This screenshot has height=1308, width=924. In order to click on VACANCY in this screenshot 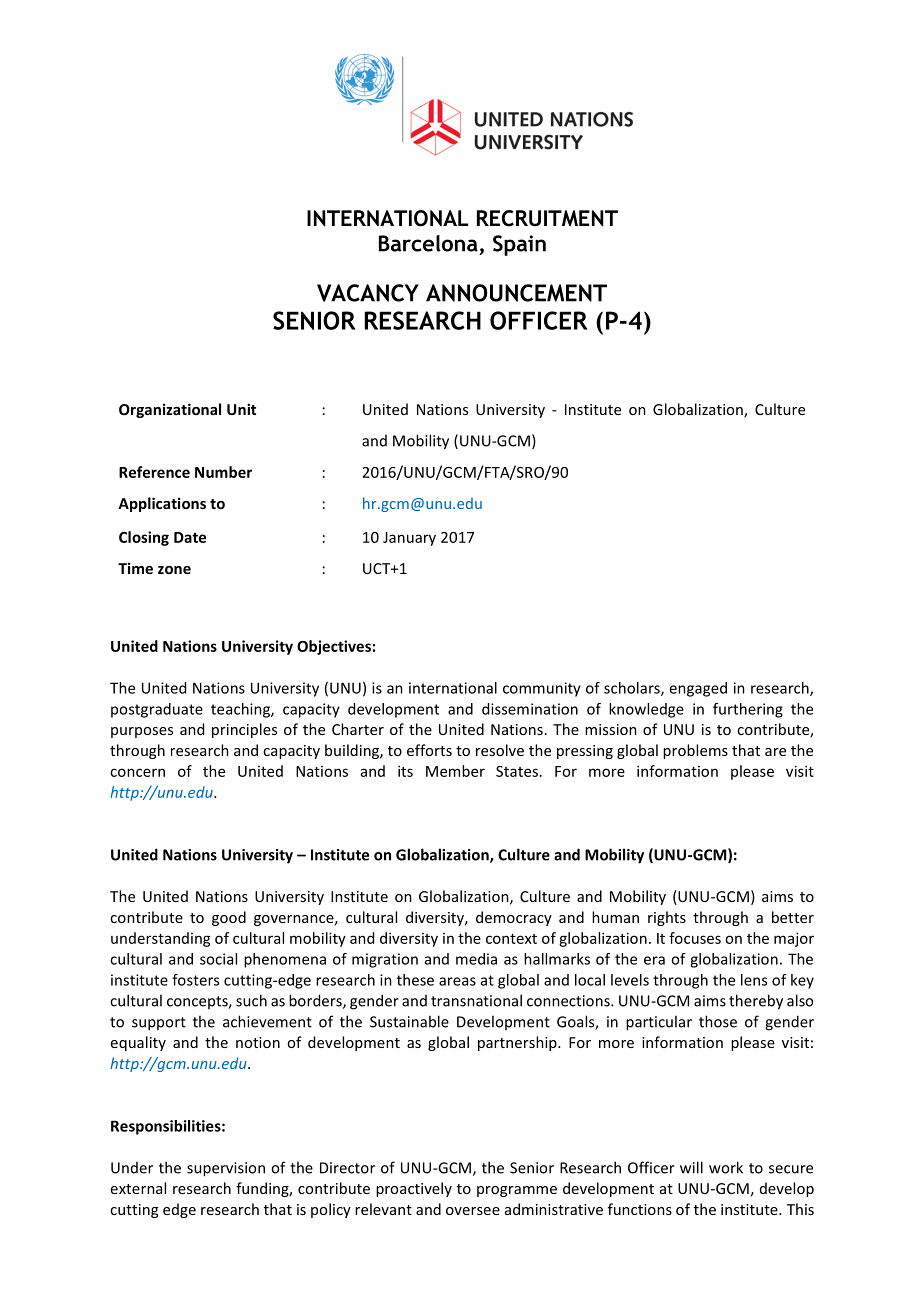, I will do `click(368, 293)`.
